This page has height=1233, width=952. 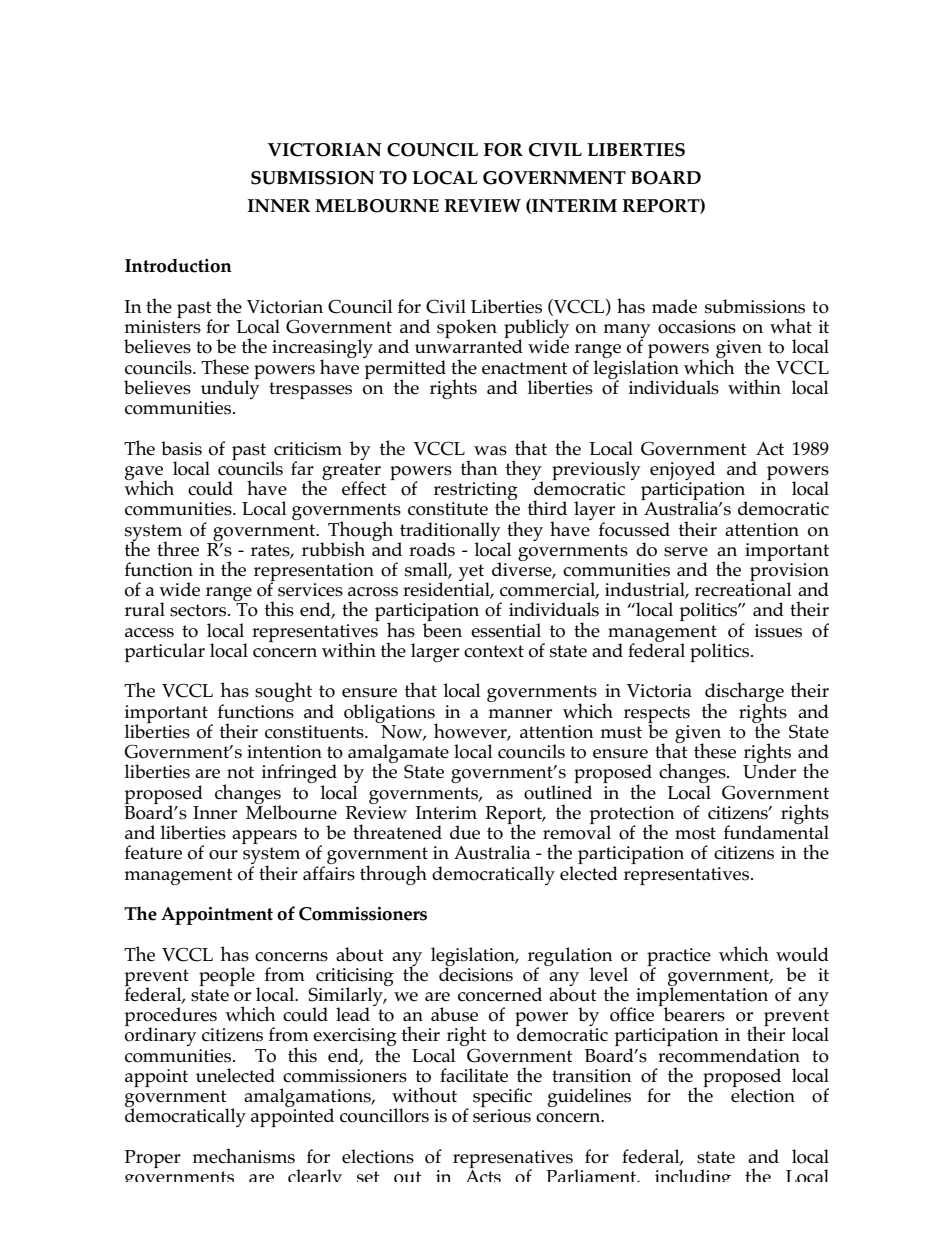 I want to click on Acts, so click(x=484, y=1176).
